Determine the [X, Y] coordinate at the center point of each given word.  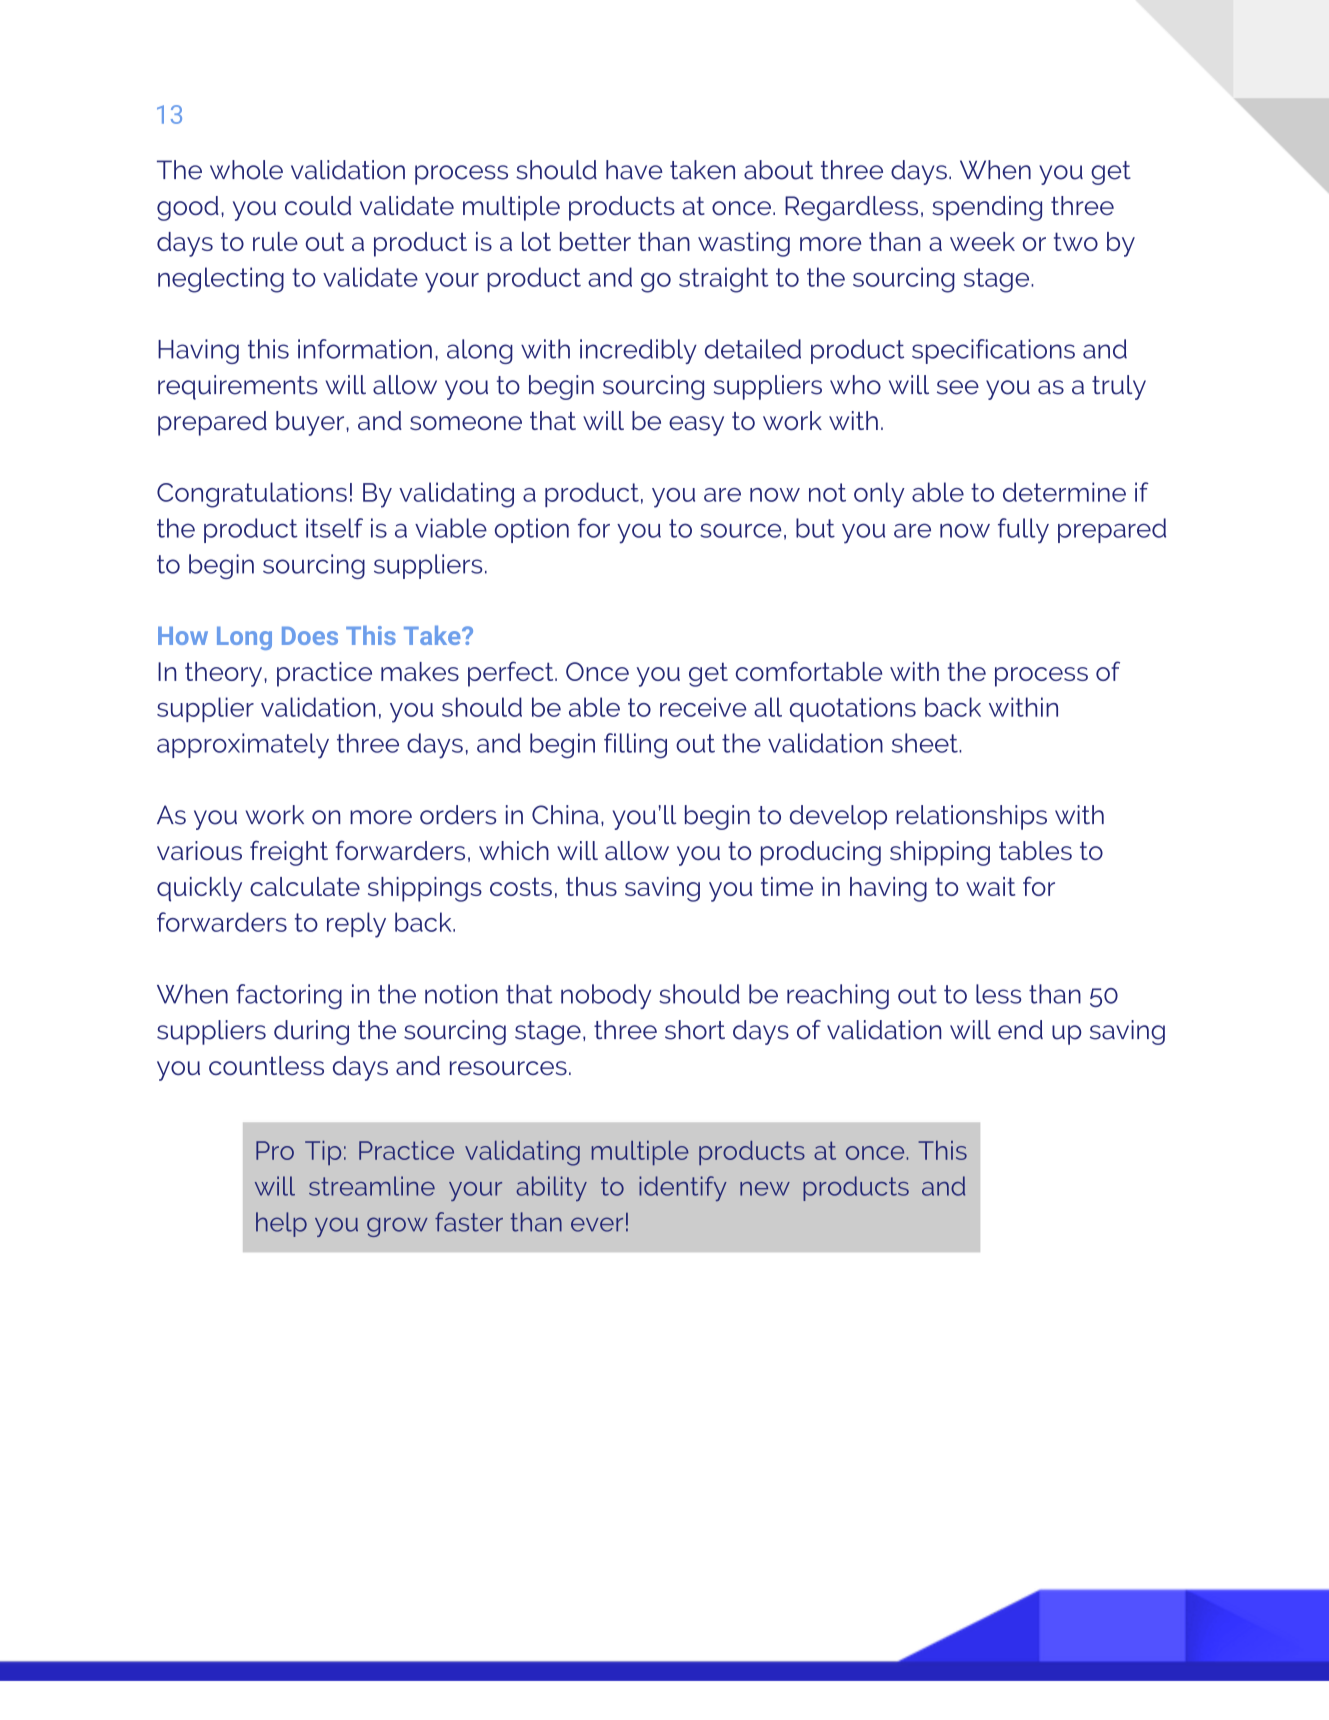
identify [683, 1188]
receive [703, 707]
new [765, 1189]
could [318, 205]
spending [987, 208]
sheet [926, 743]
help [281, 1224]
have [634, 170]
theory [225, 674]
